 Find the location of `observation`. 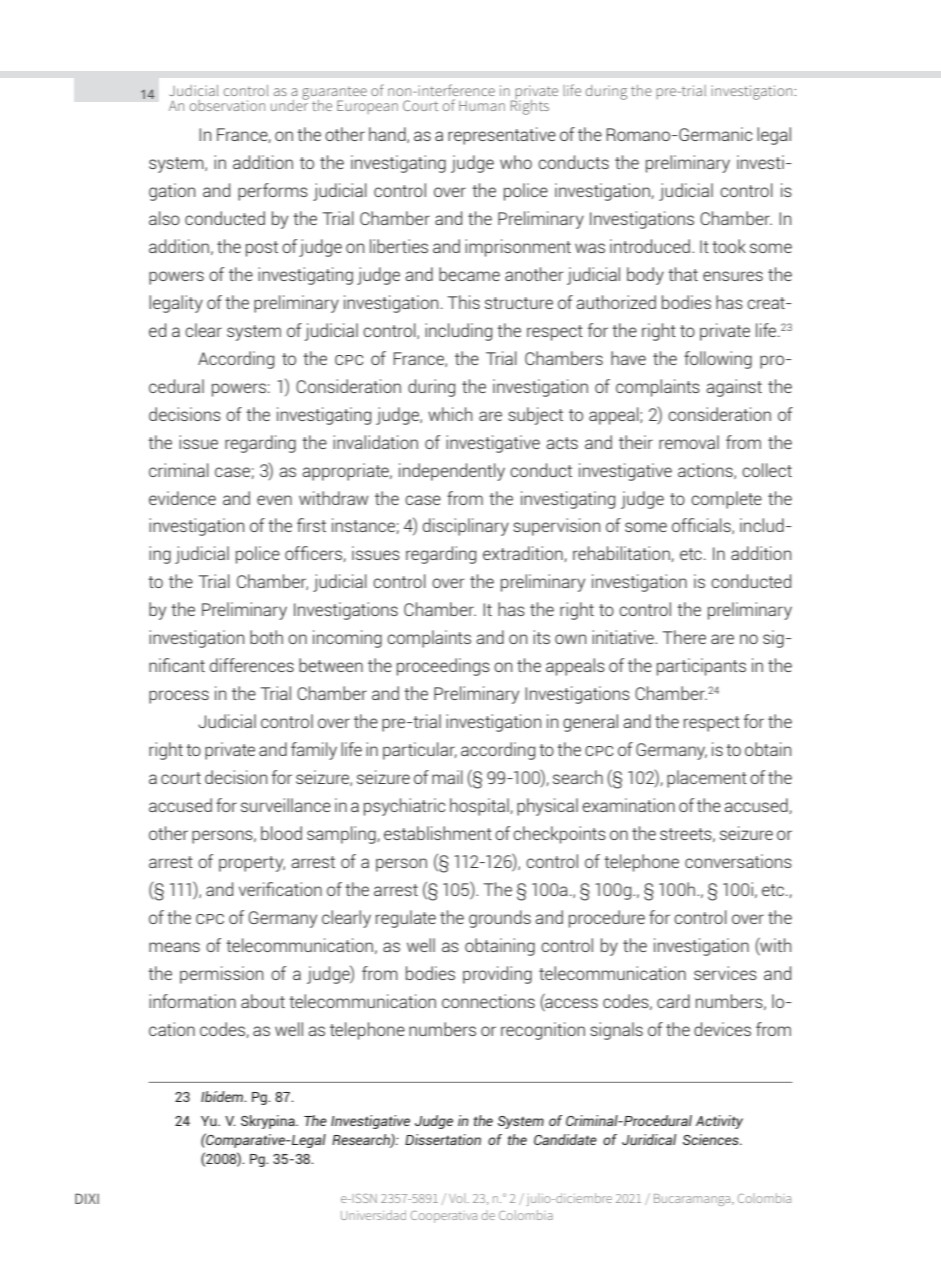

observation is located at coordinates (227, 105).
